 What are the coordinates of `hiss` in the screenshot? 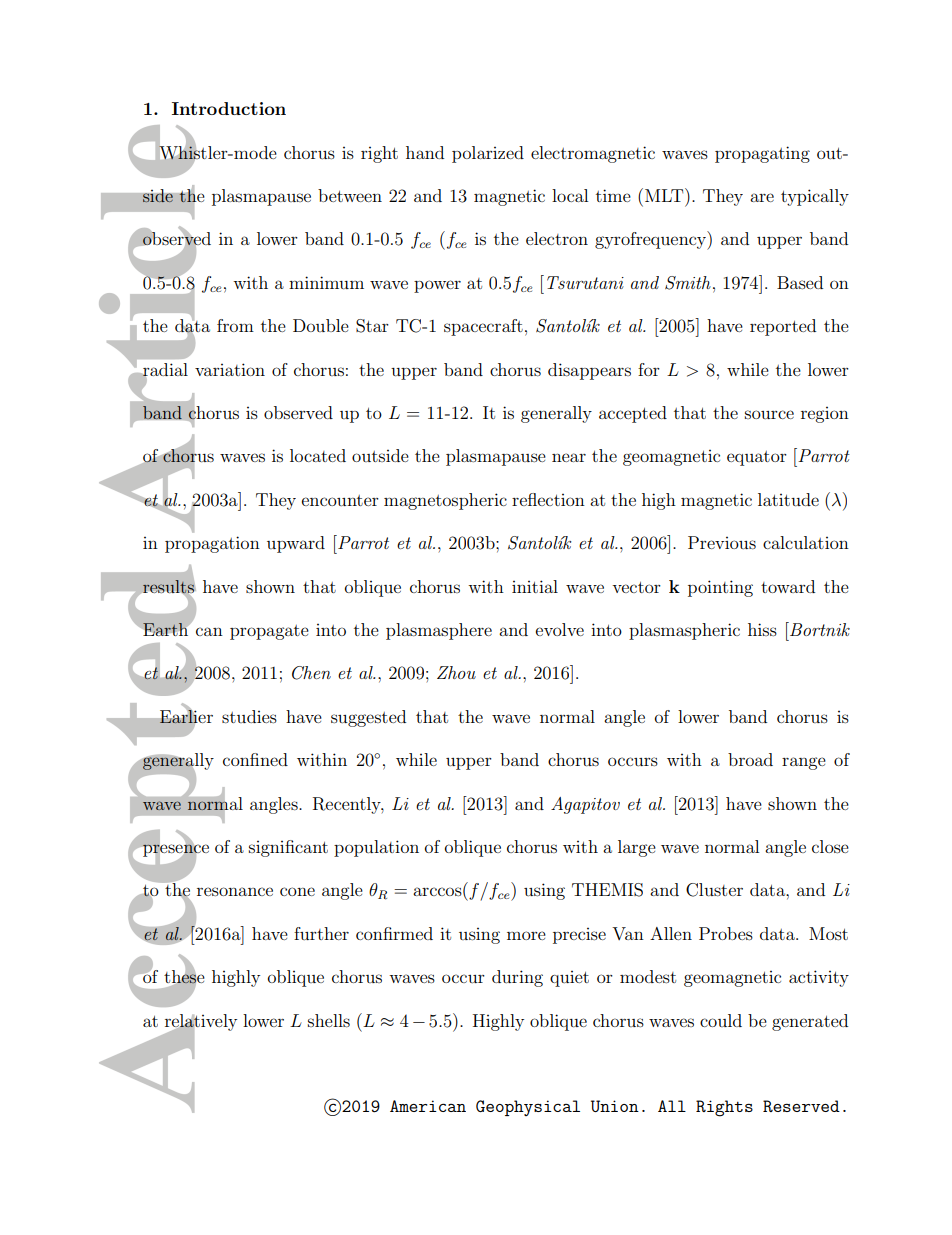 It's located at (762, 629).
